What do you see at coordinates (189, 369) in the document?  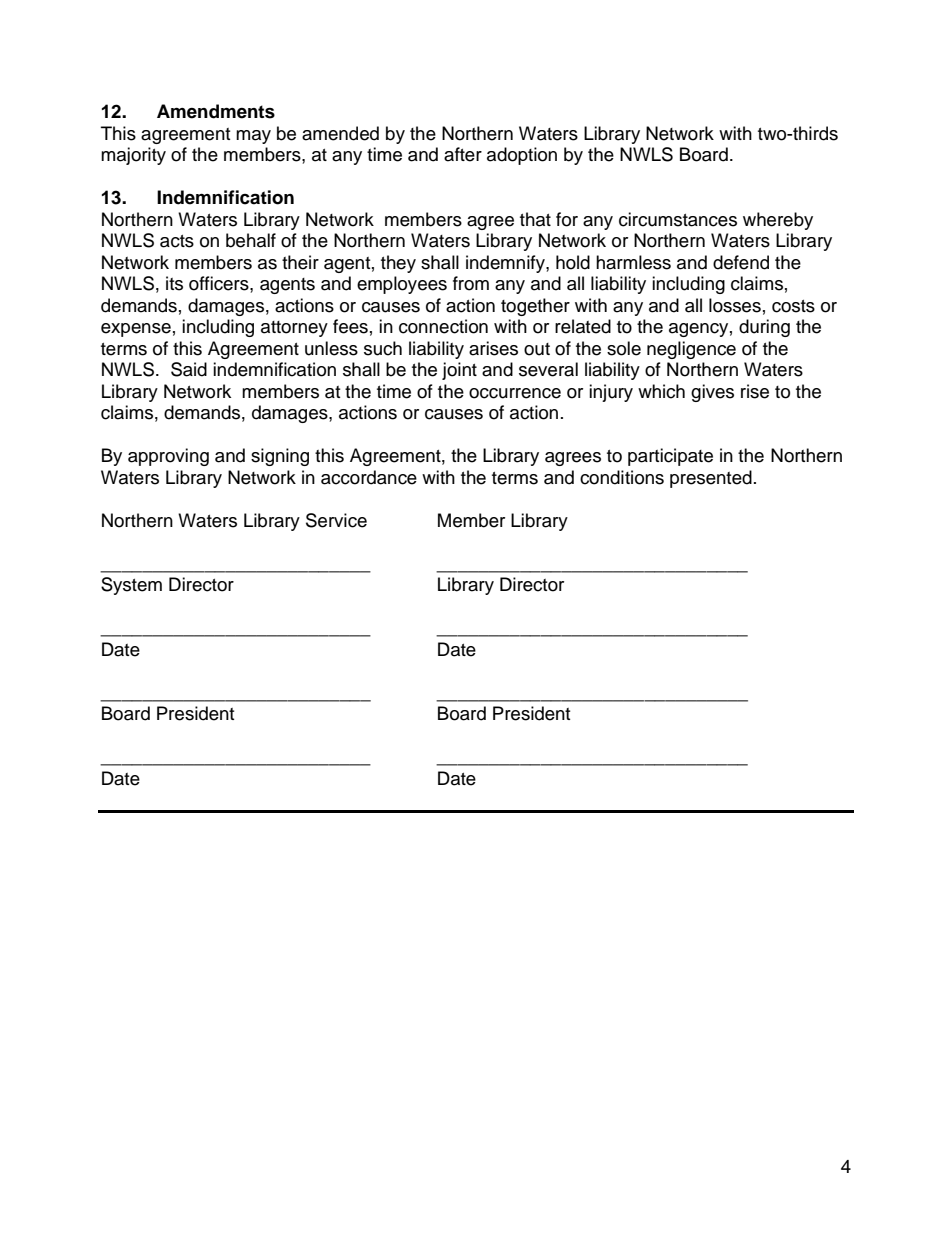 I see `Said` at bounding box center [189, 369].
